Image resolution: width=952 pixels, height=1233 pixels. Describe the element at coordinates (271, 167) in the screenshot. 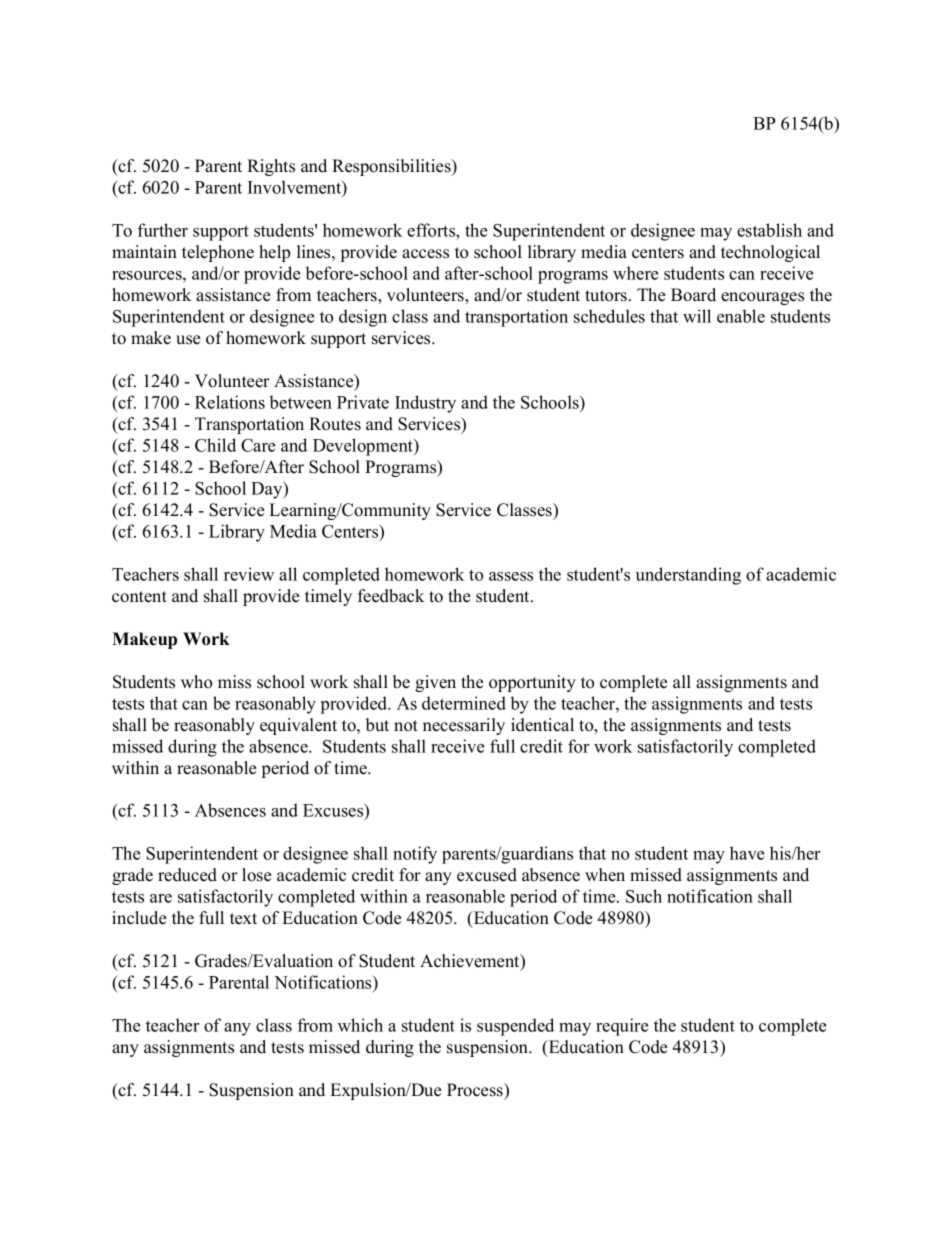

I see `Rights` at that location.
